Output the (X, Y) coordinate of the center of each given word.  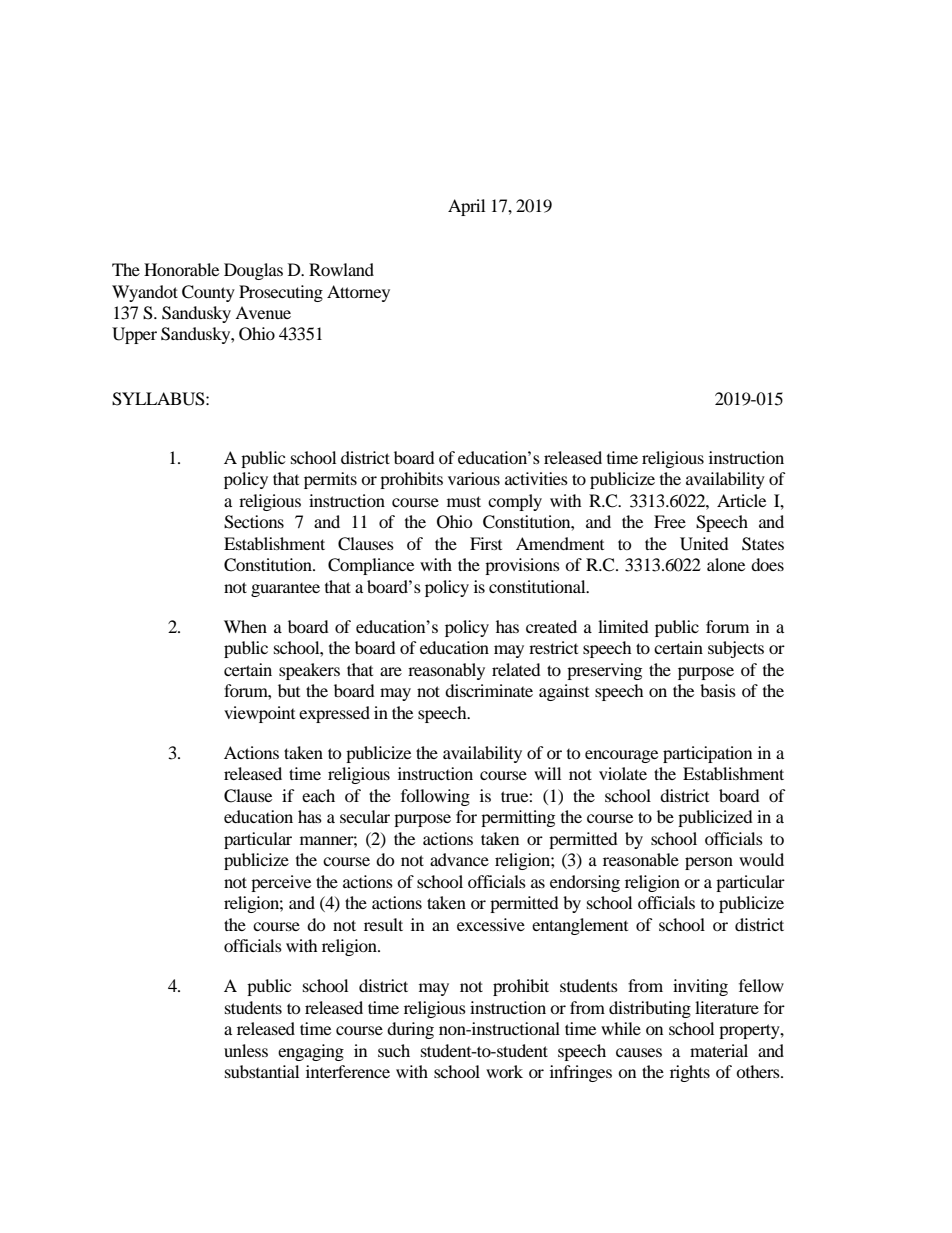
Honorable (181, 269)
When (245, 626)
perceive (281, 883)
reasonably (446, 671)
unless (246, 1050)
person (709, 863)
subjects (736, 649)
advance (459, 859)
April (466, 207)
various (474, 478)
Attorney (358, 293)
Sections (254, 522)
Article (741, 500)
